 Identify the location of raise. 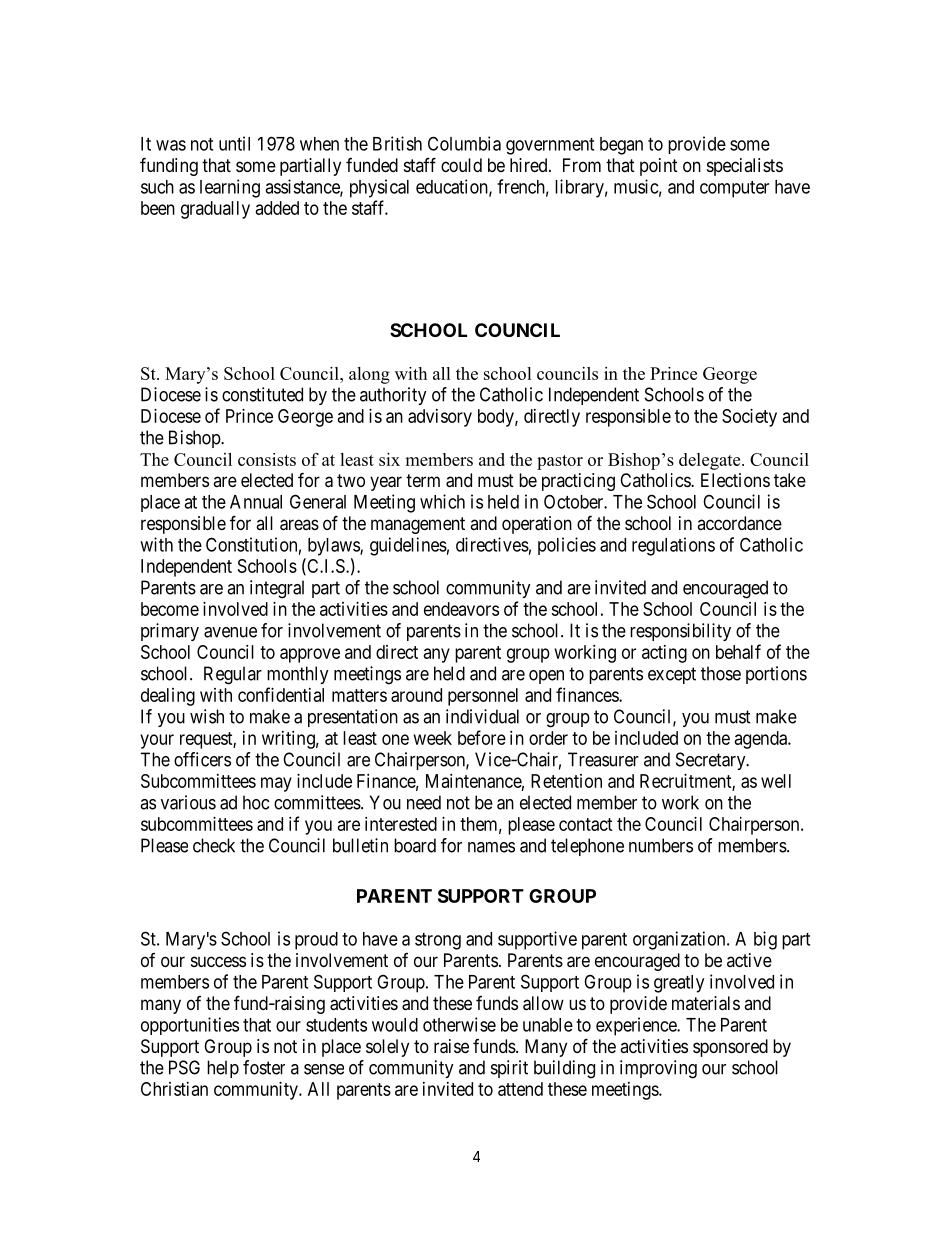
(451, 1046).
